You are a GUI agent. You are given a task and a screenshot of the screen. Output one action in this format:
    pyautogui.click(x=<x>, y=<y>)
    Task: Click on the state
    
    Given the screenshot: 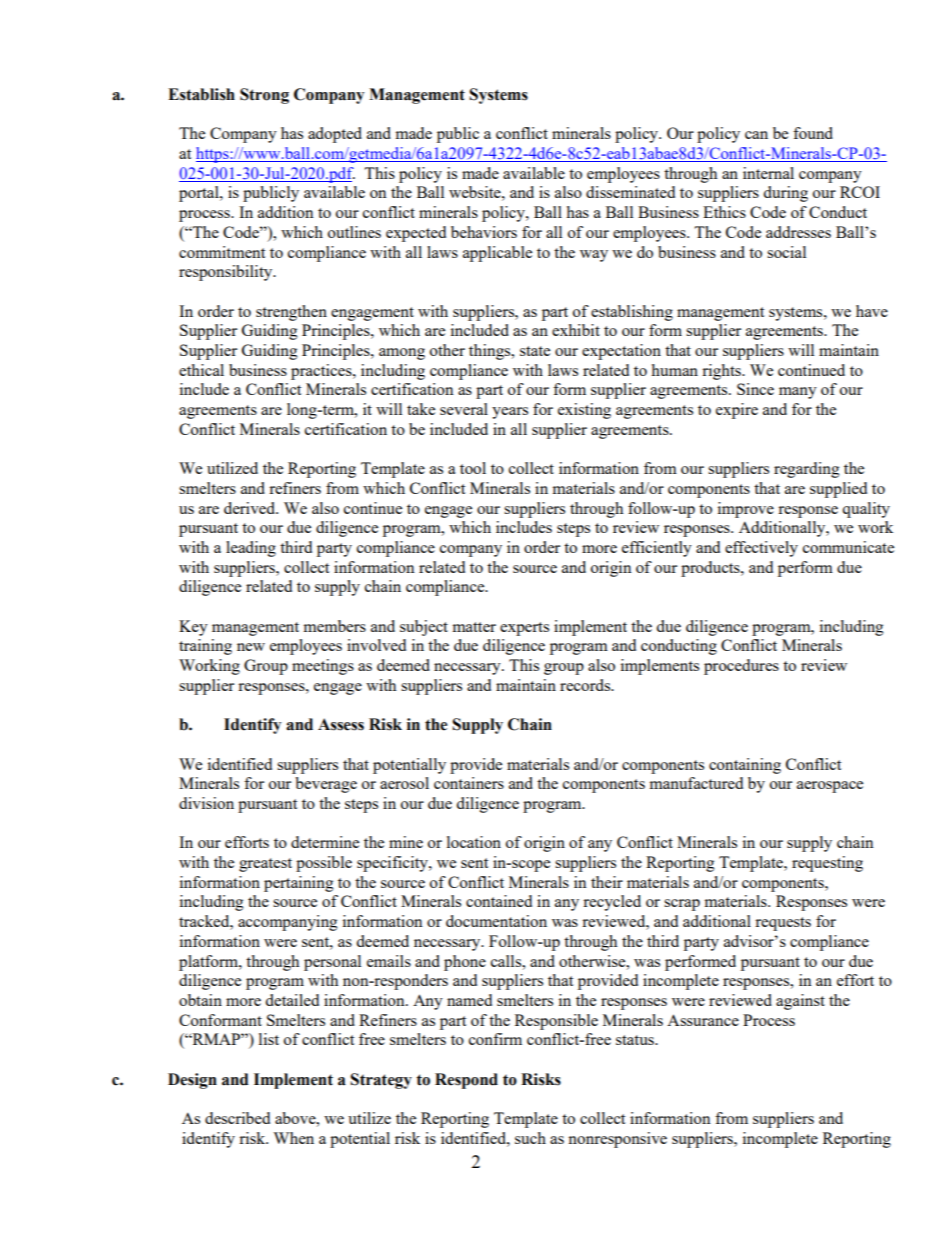 What is the action you would take?
    pyautogui.click(x=535, y=351)
